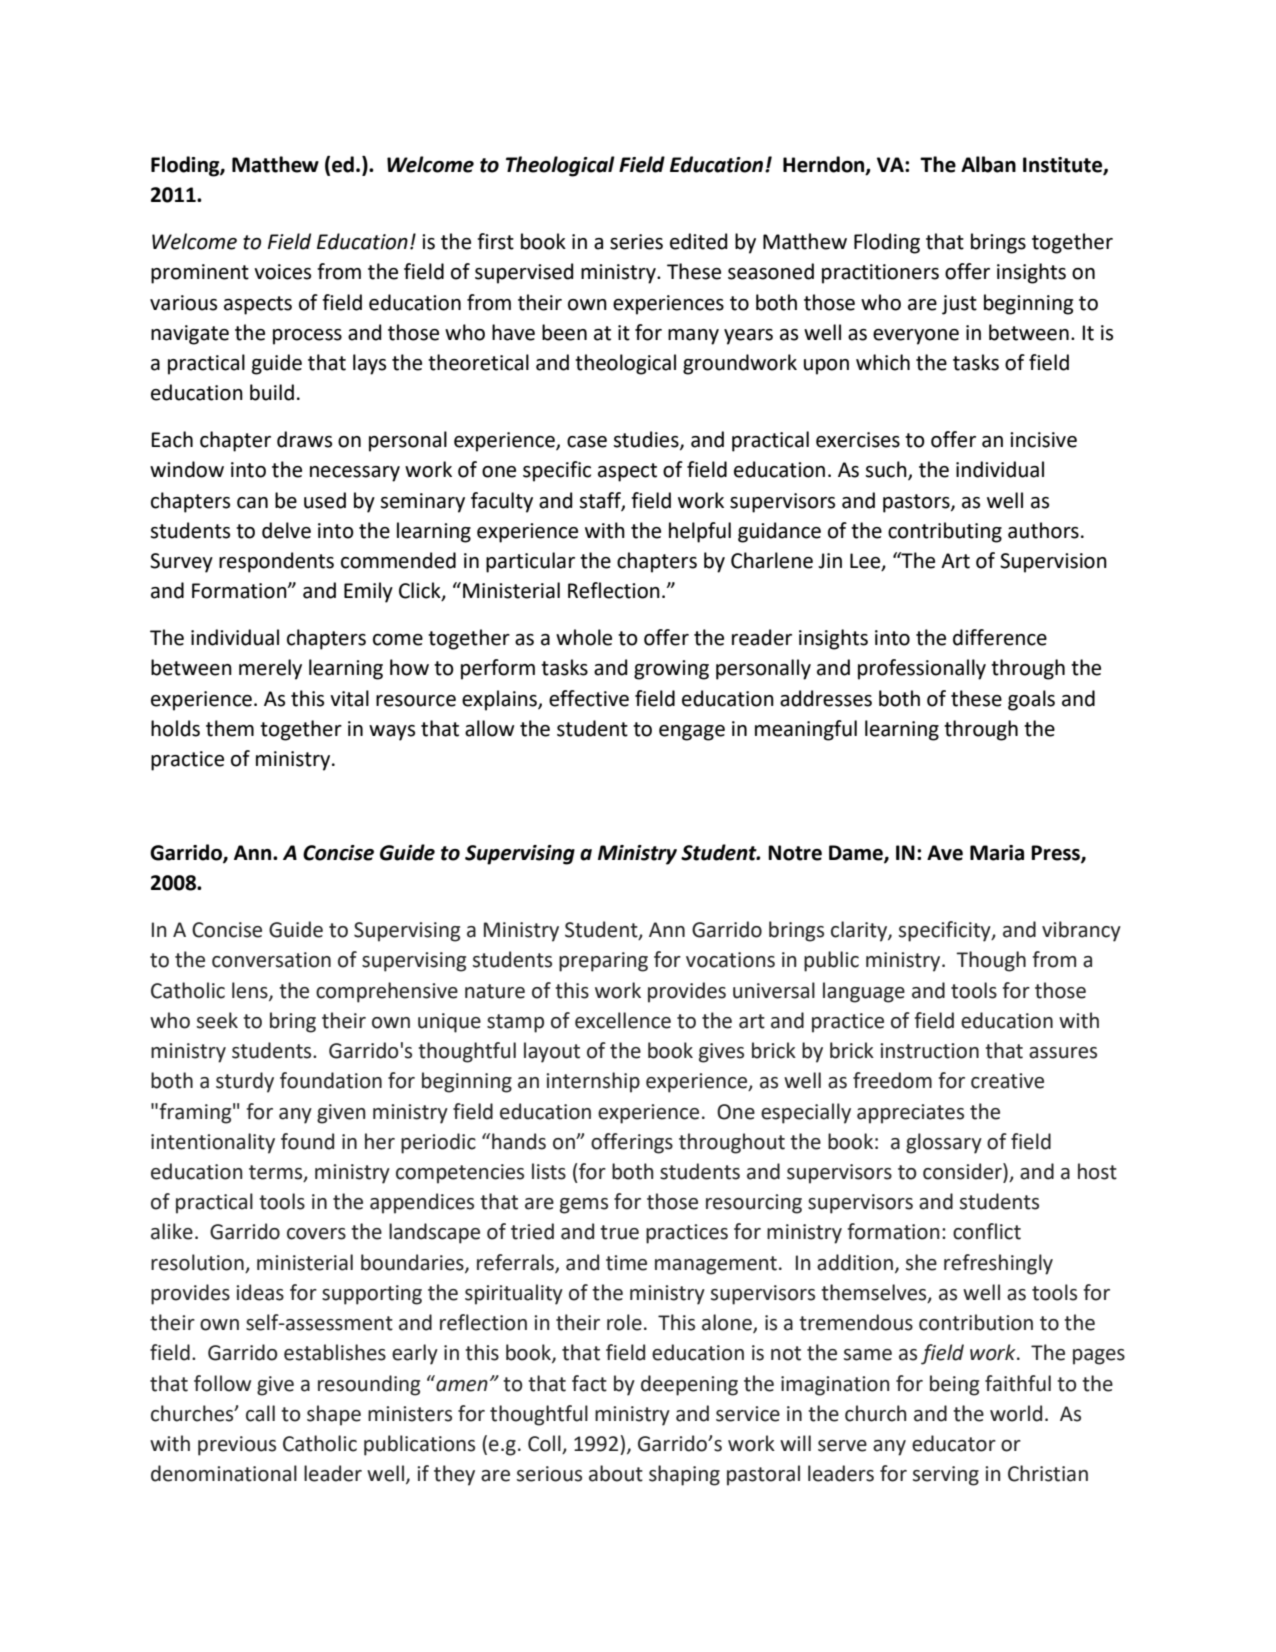 The height and width of the screenshot is (1652, 1276). I want to click on call, so click(260, 1413).
